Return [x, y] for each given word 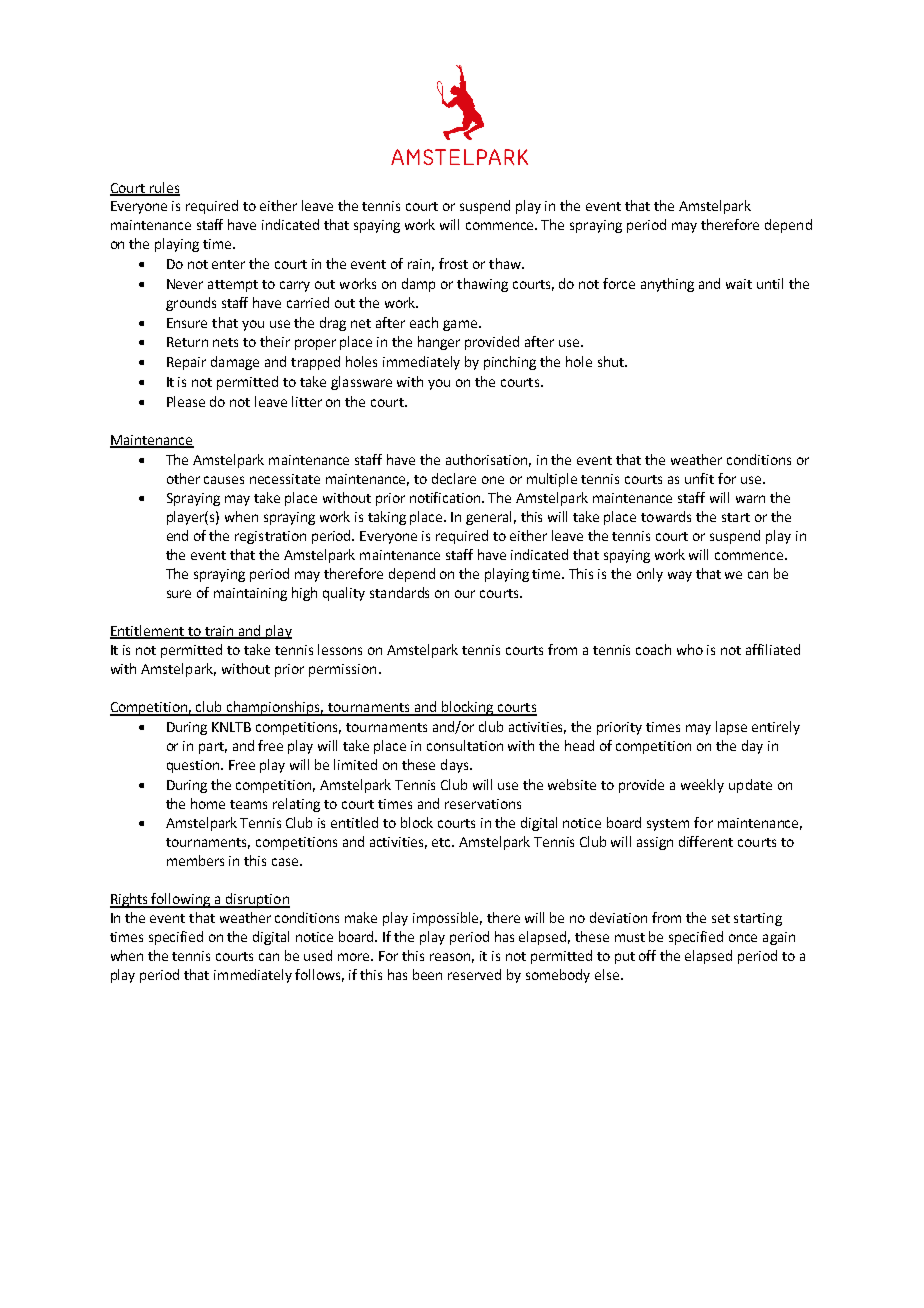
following [181, 900]
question [194, 766]
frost [453, 263]
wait [739, 284]
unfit [699, 478]
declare [454, 478]
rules [163, 188]
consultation [465, 745]
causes [224, 480]
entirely [776, 728]
